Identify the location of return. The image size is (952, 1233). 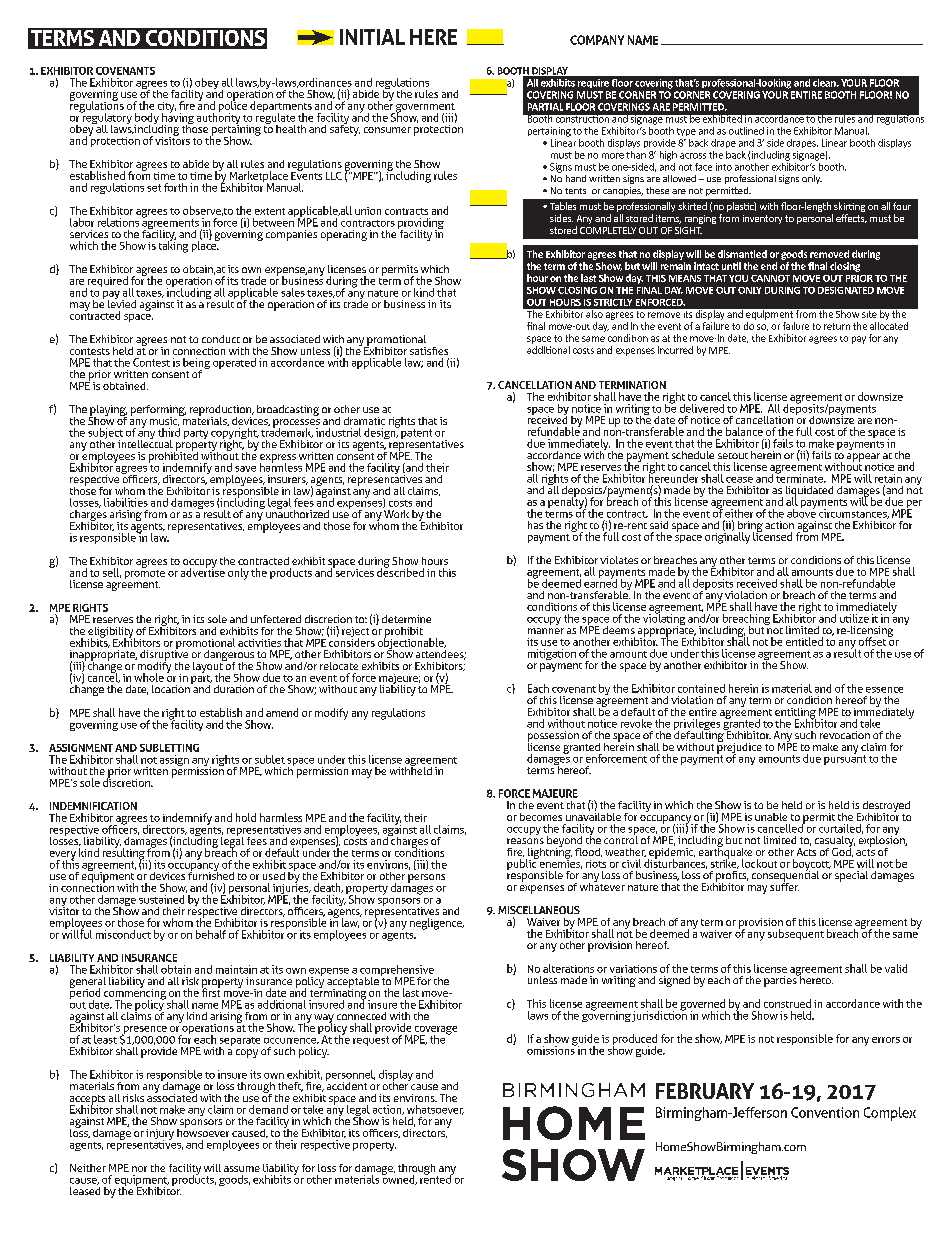
(837, 326).
